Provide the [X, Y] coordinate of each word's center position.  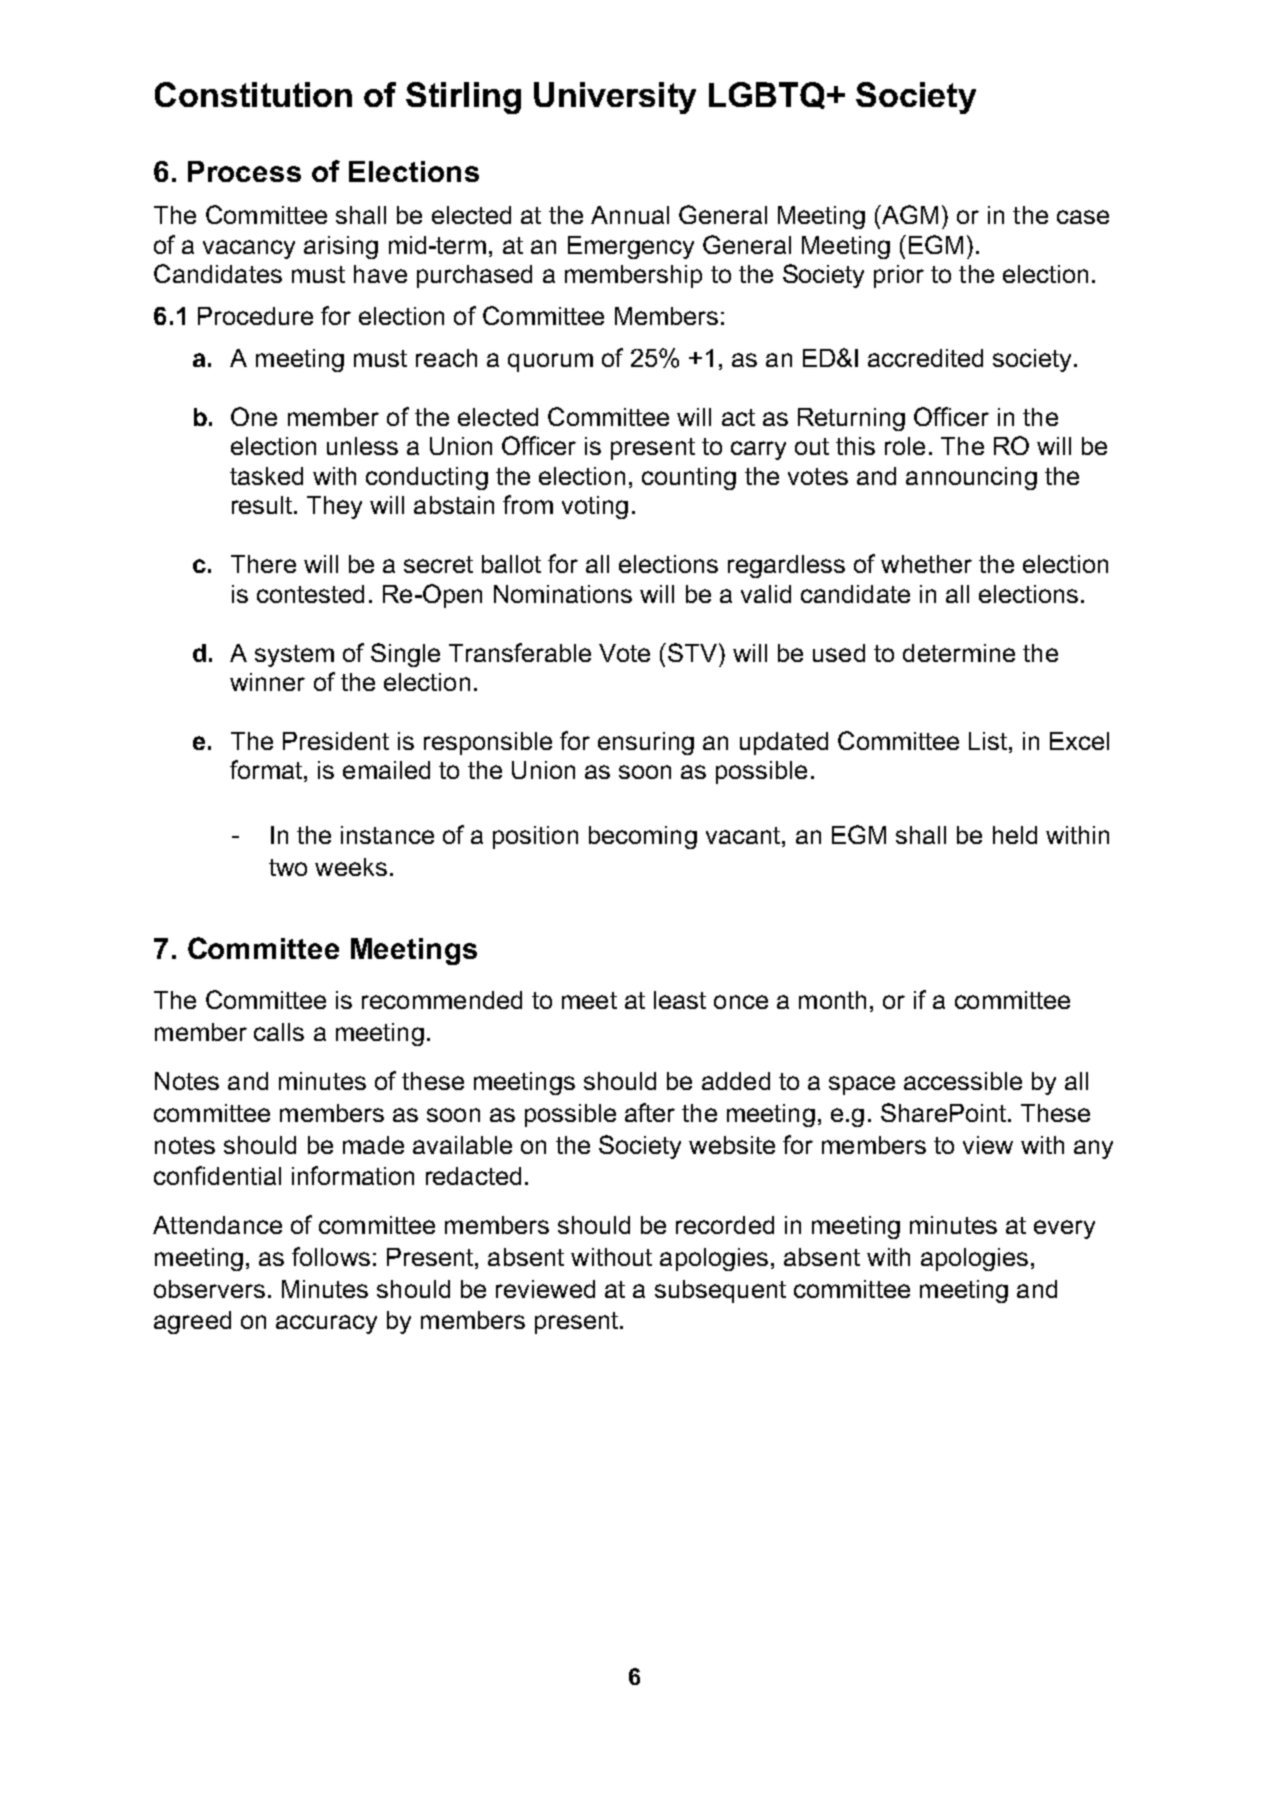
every [1064, 1229]
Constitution [253, 94]
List [989, 741]
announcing [971, 478]
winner [267, 682]
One [254, 416]
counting [689, 478]
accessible [963, 1081]
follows [331, 1256]
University [615, 98]
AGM [909, 214]
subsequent [720, 1291]
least [680, 1000]
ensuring [646, 743]
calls [279, 1032]
